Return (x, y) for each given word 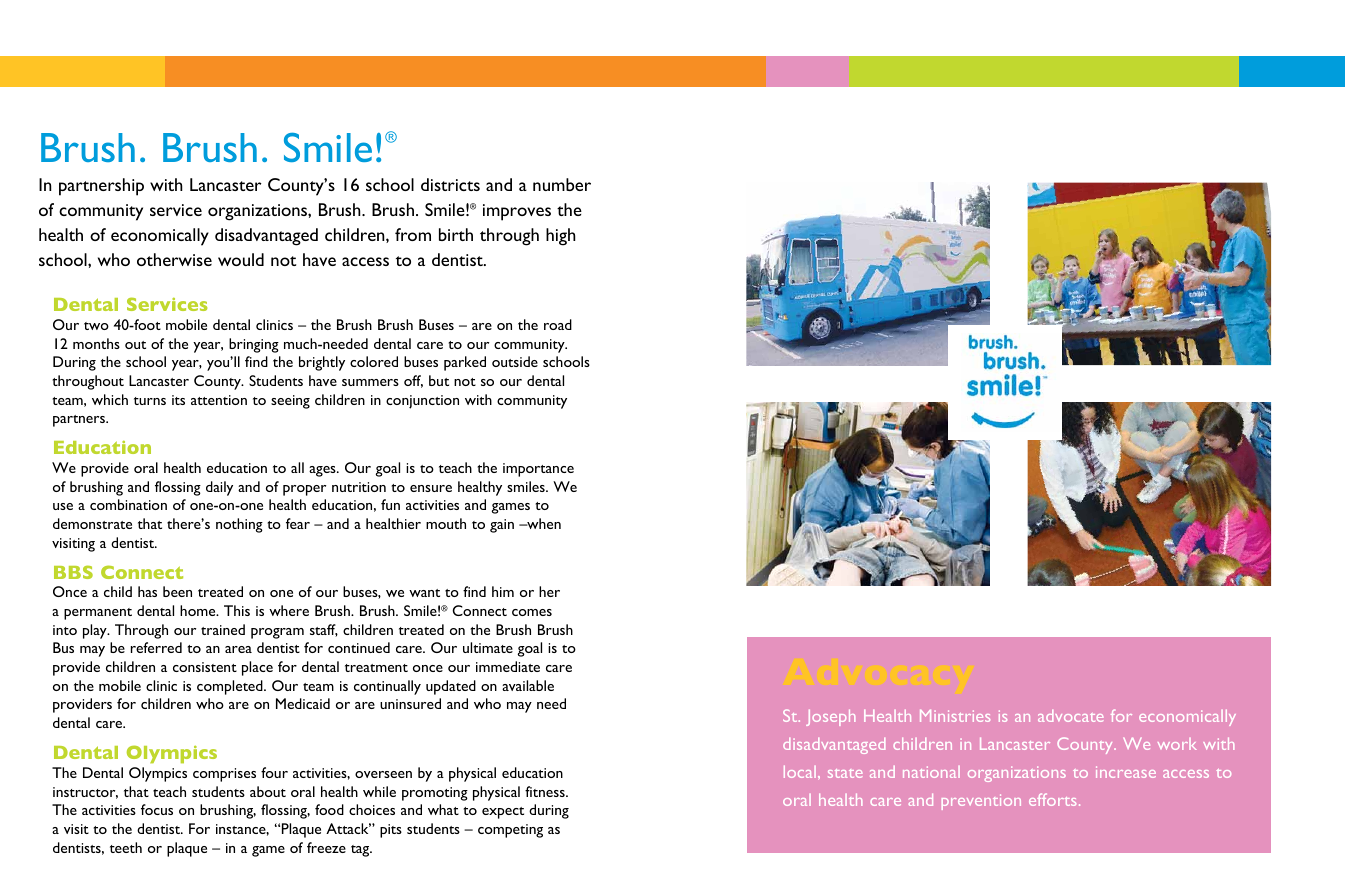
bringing (254, 345)
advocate (1071, 716)
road (558, 324)
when (543, 523)
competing (510, 831)
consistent (205, 667)
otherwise (174, 259)
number (562, 184)
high (561, 237)
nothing (239, 525)
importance (538, 470)
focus (157, 809)
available (528, 685)
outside (515, 361)
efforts (1052, 799)
